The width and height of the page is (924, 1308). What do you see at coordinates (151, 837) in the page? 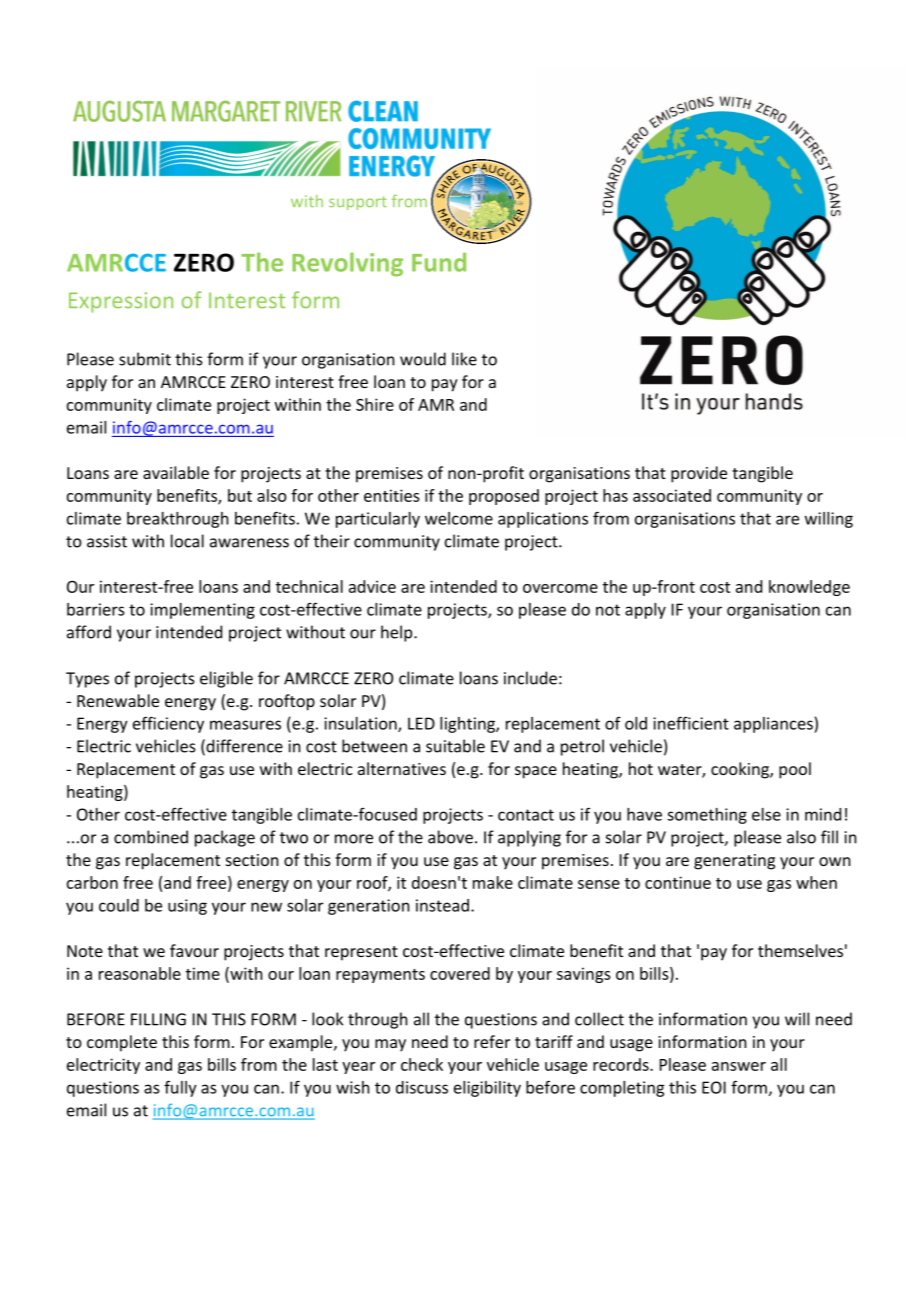
I see `combined` at bounding box center [151, 837].
